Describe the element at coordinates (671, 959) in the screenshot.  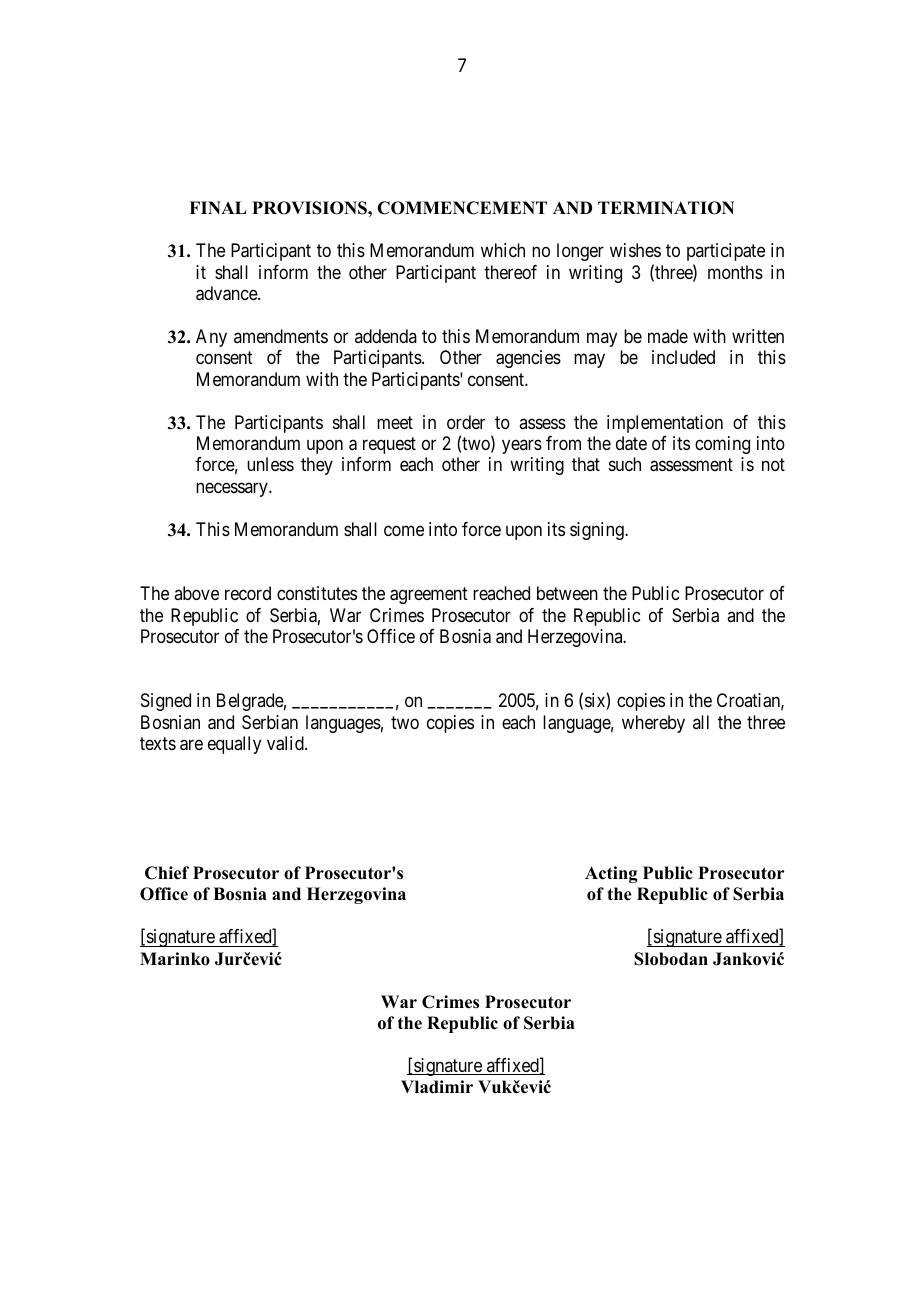
I see `Slobodan` at that location.
